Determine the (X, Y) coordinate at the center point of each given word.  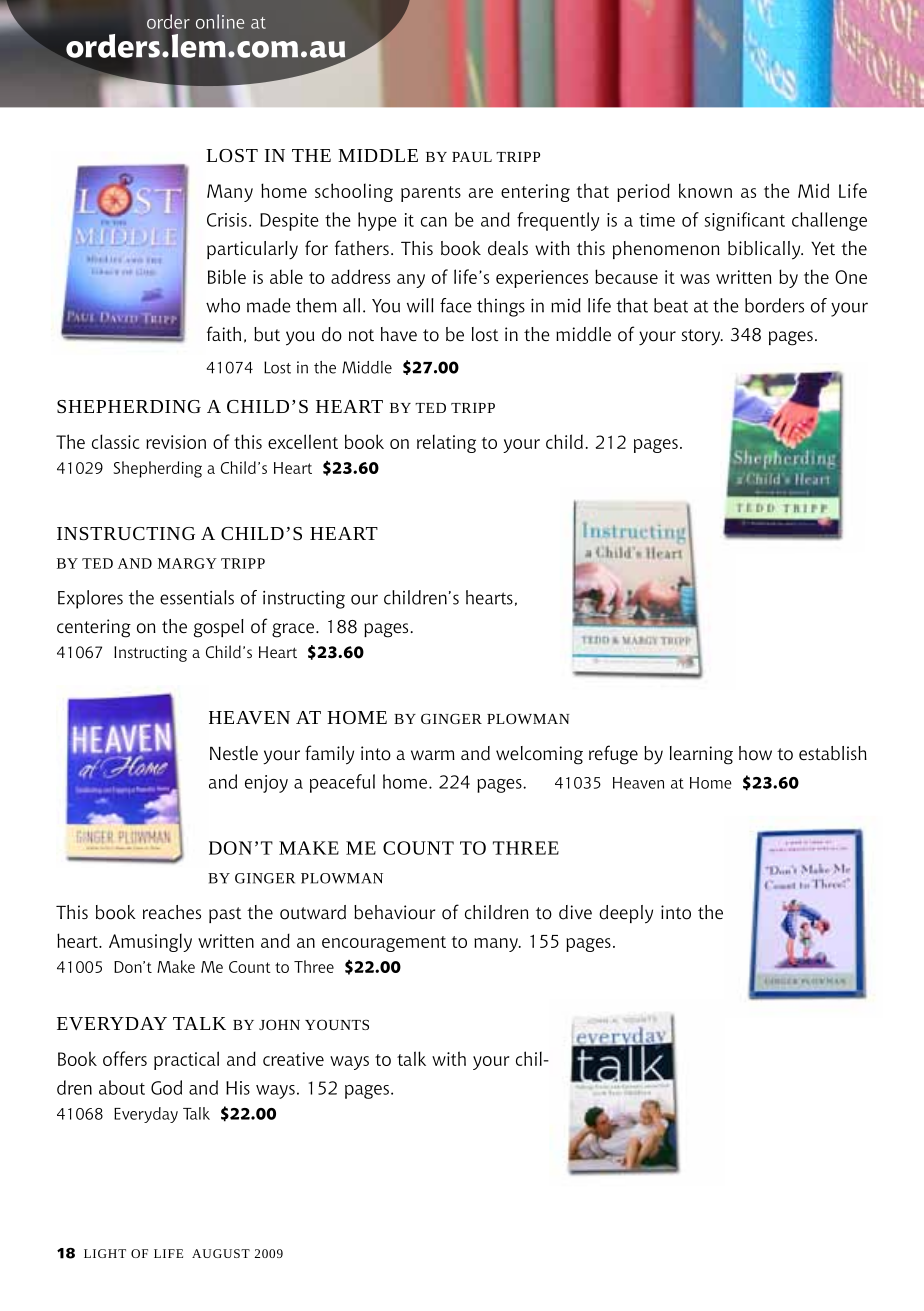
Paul (472, 157)
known (705, 190)
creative (293, 1059)
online (220, 21)
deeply (626, 914)
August (221, 1253)
